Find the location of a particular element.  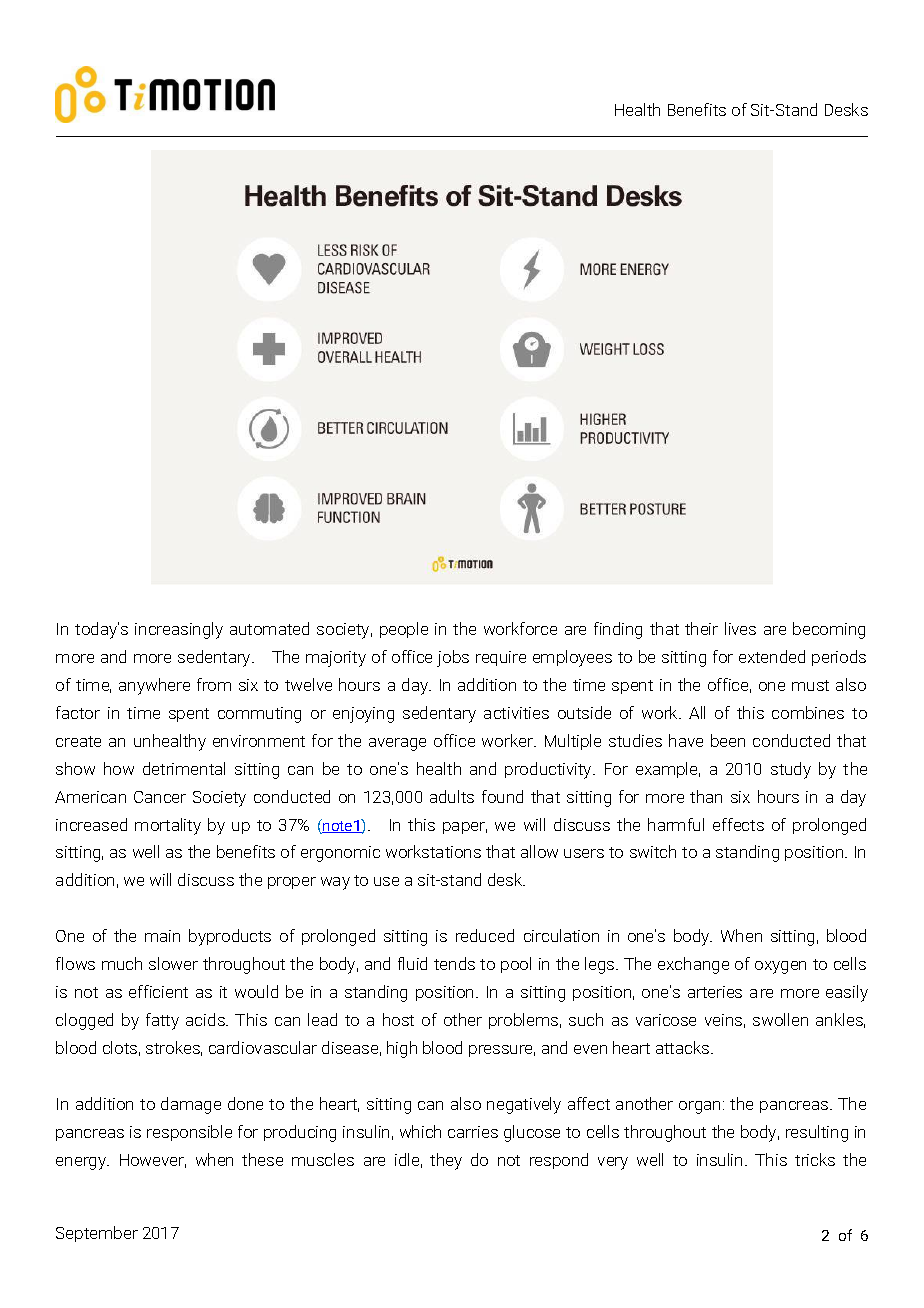

September is located at coordinates (97, 1234).
